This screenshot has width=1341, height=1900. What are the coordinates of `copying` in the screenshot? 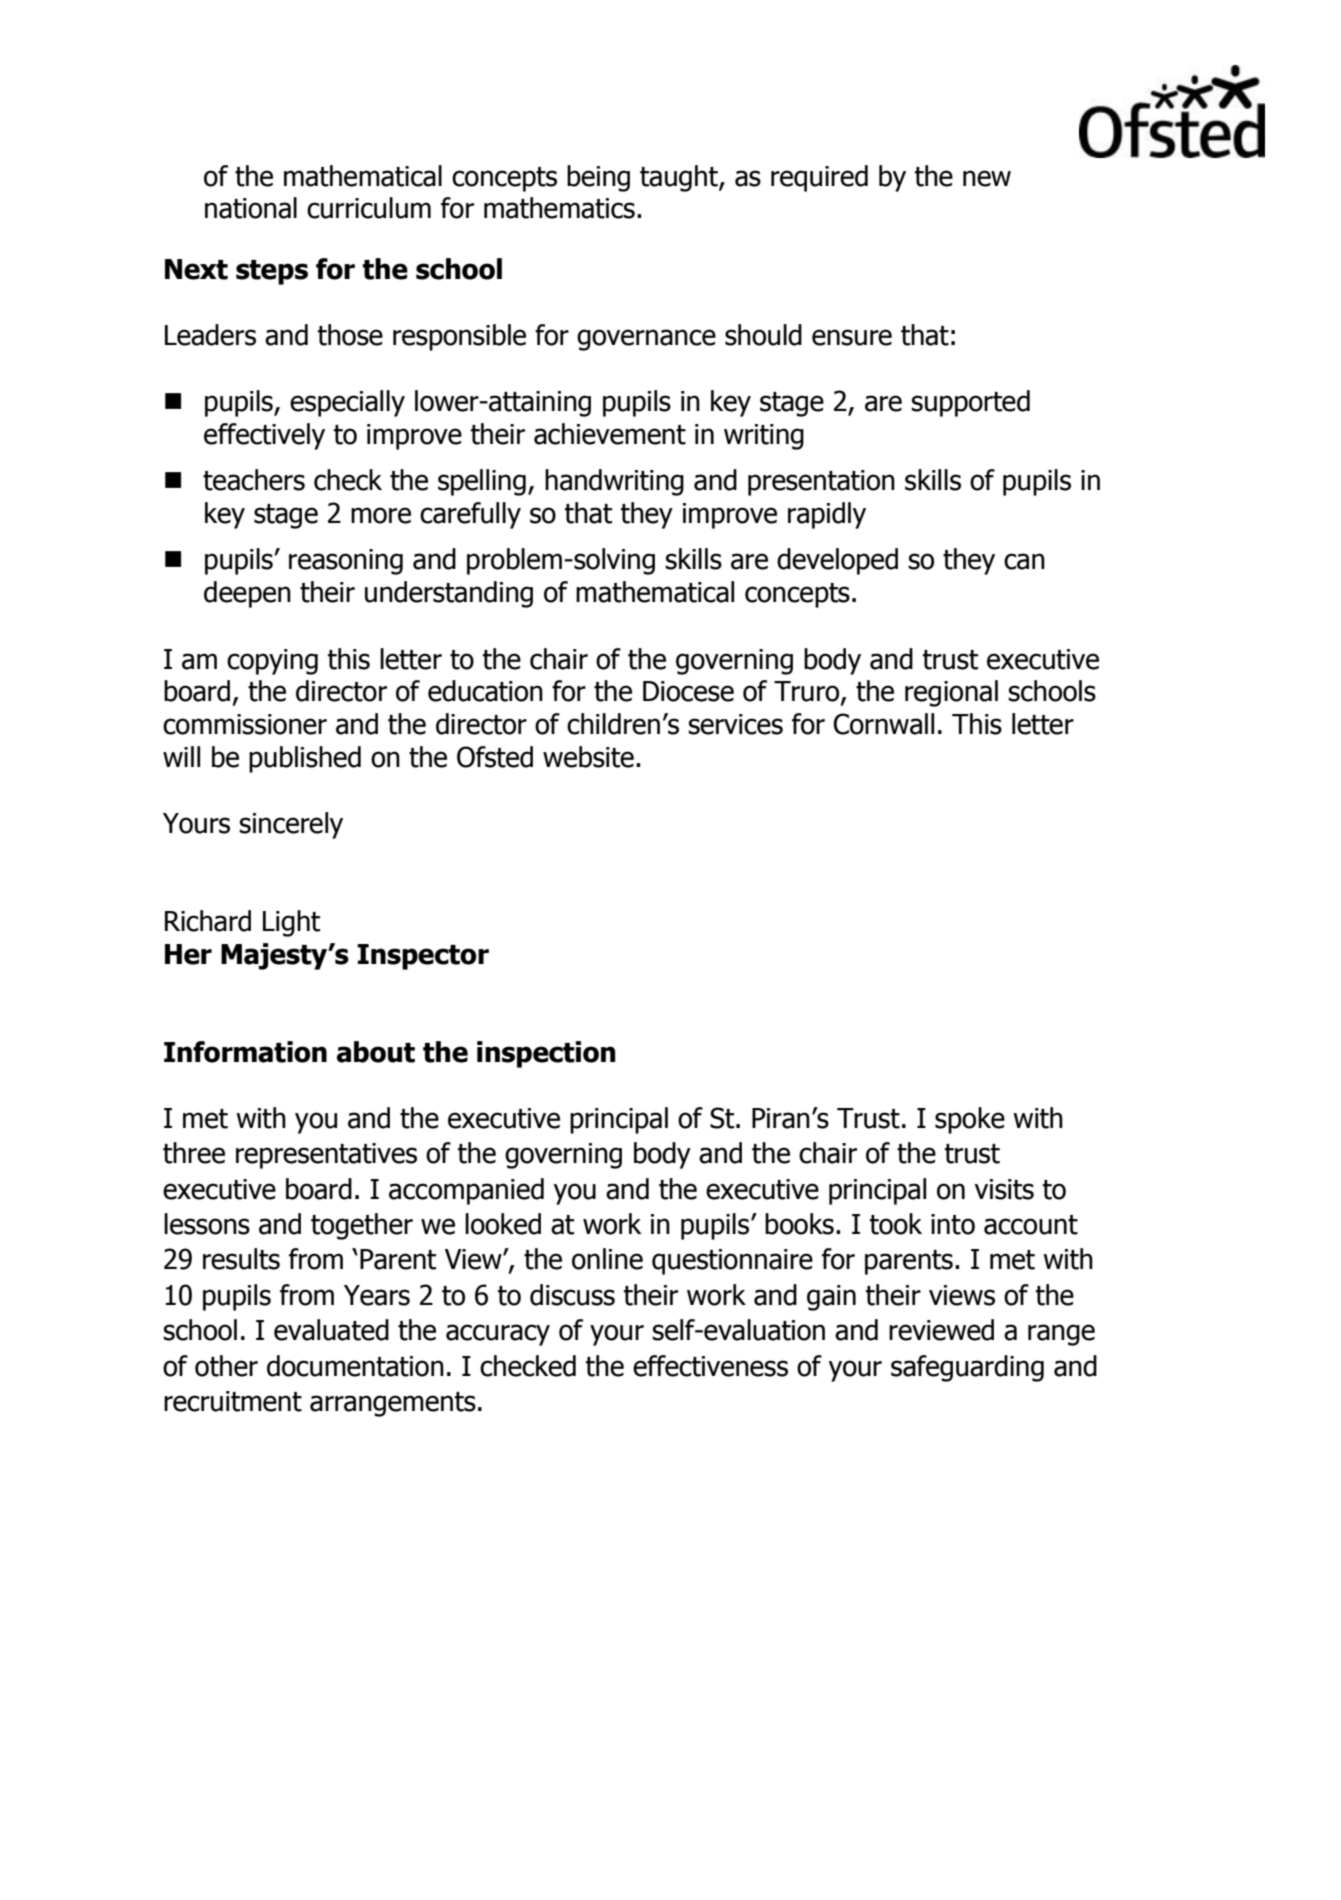 It's located at (272, 662).
